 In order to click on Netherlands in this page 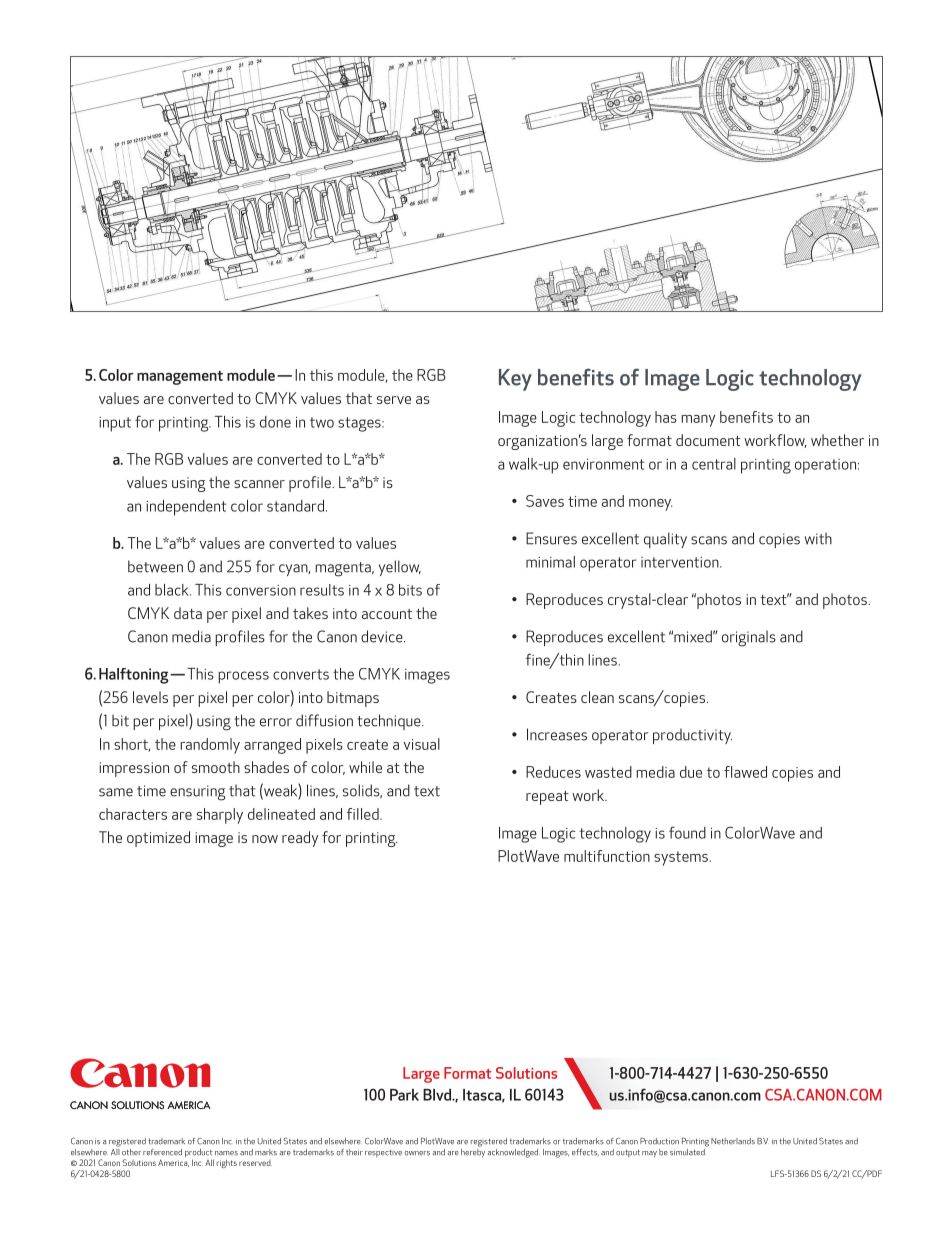, I will do `click(733, 1141)`.
